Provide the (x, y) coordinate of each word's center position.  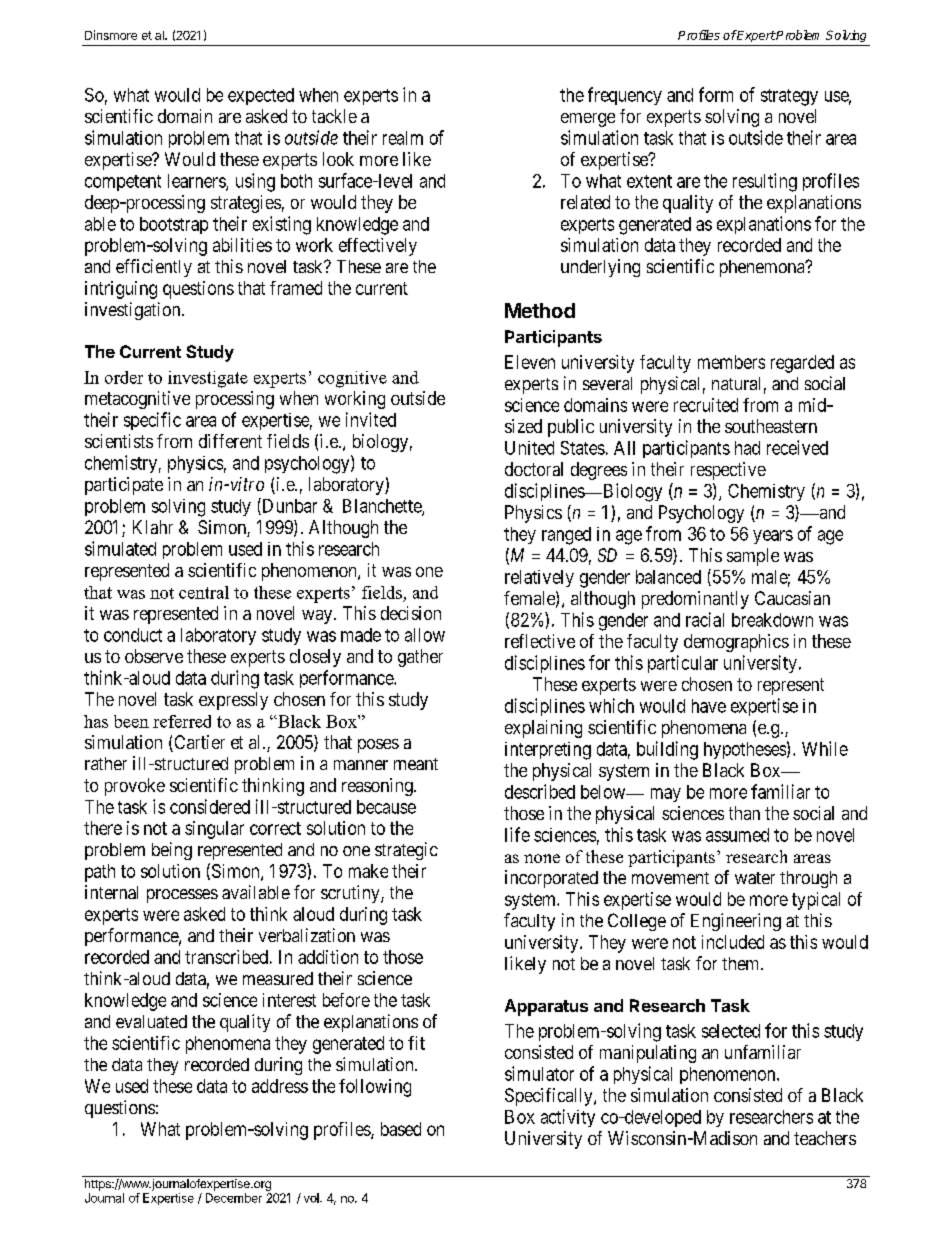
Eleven (530, 362)
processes (182, 896)
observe (154, 656)
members (731, 362)
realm (403, 138)
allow (425, 635)
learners (197, 182)
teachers (825, 1138)
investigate (208, 379)
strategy (789, 97)
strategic (406, 851)
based (401, 1129)
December (234, 1198)
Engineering (736, 922)
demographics (736, 643)
